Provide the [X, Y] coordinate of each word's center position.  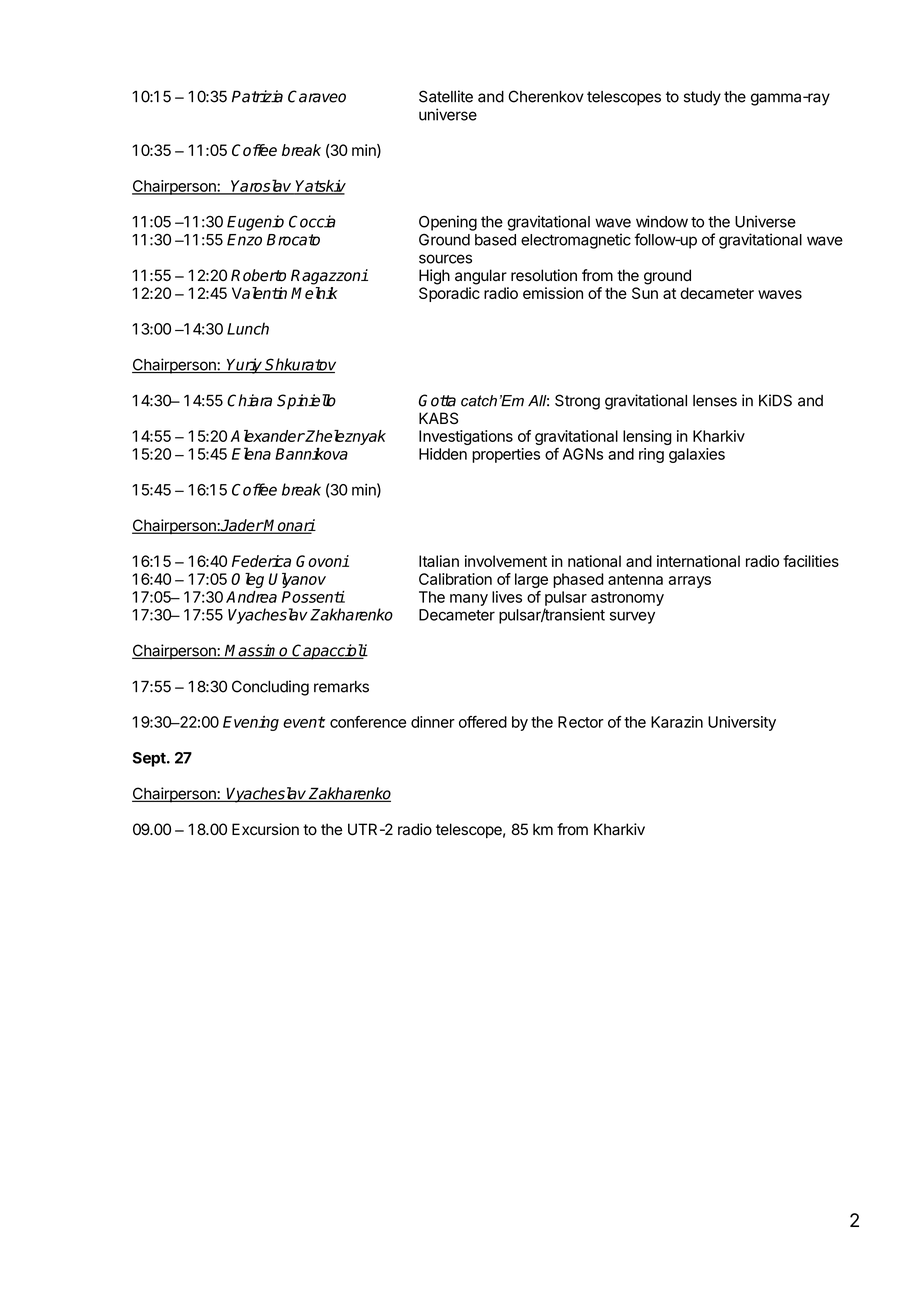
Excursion [265, 829]
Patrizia [257, 96]
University [742, 723]
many [469, 600]
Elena [251, 453]
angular [481, 277]
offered [483, 722]
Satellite [446, 96]
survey [632, 617]
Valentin [259, 293]
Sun [645, 293]
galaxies [697, 455]
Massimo [257, 651]
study [702, 98]
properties [506, 455]
